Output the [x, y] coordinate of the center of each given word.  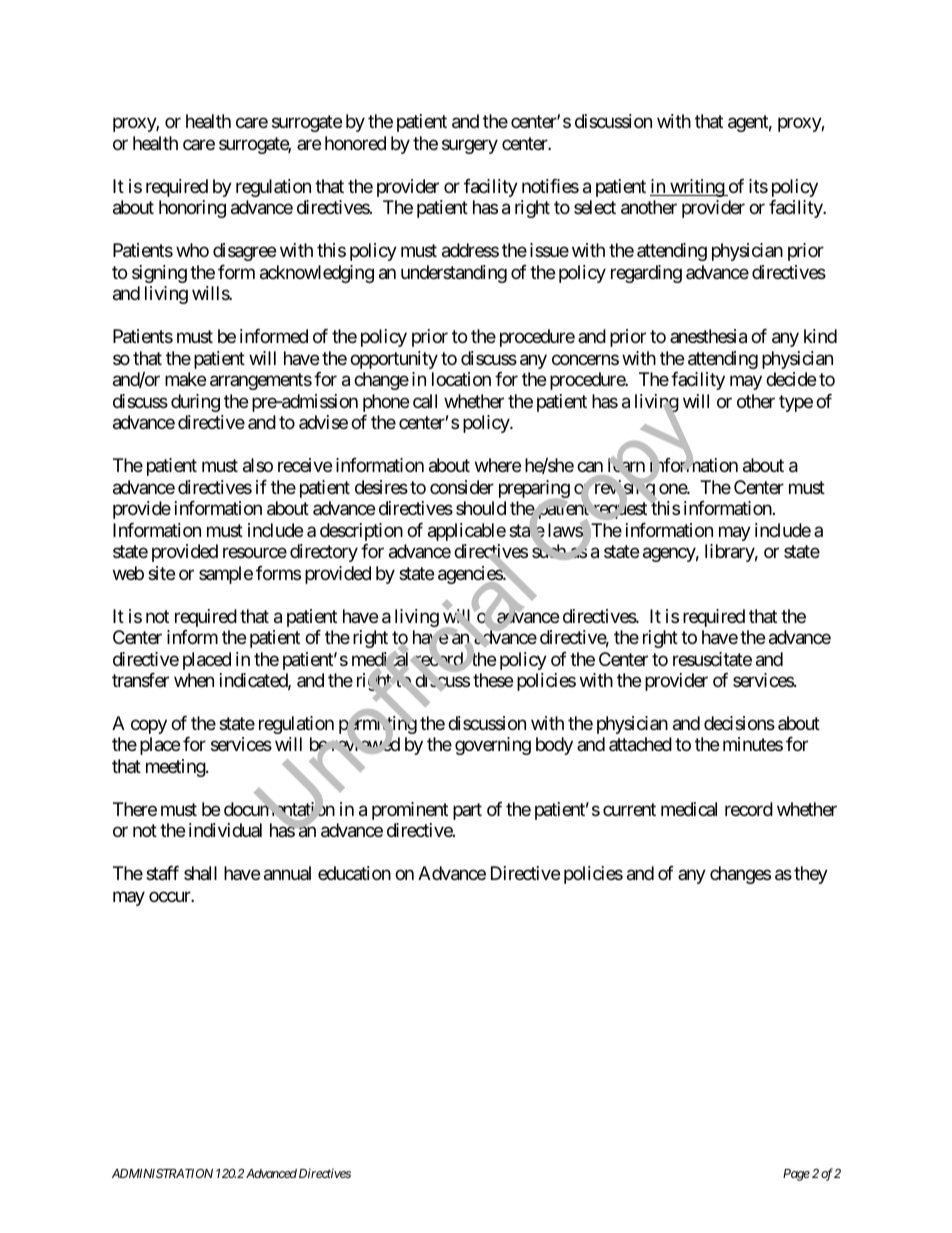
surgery [470, 146]
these [493, 680]
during [195, 403]
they [811, 875]
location [461, 379]
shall [200, 873]
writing [697, 188]
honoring [192, 209]
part [467, 811]
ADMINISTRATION [162, 1173]
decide [791, 379]
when [194, 680]
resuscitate [712, 659]
